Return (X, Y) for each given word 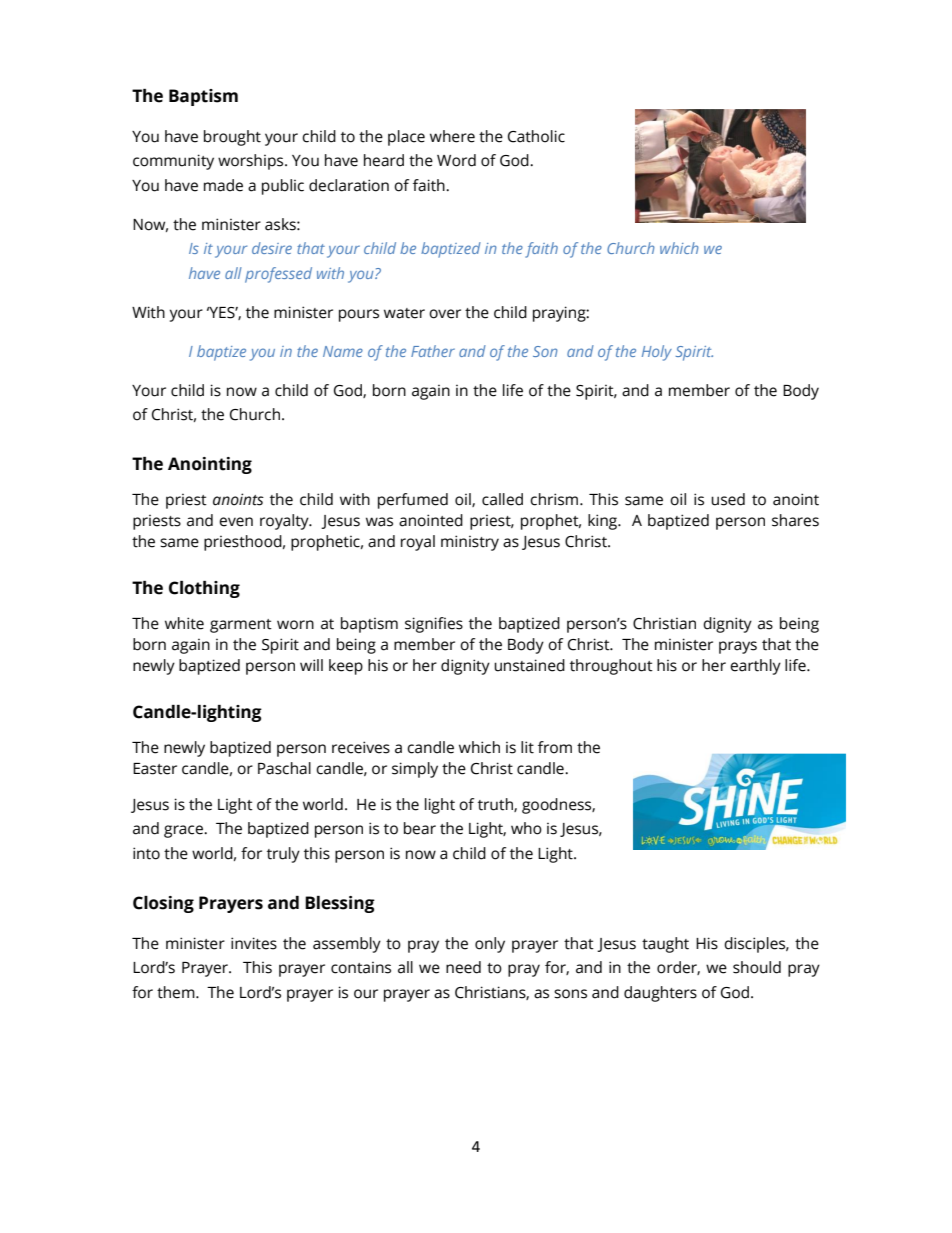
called (502, 499)
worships (252, 162)
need (463, 967)
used (728, 499)
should (757, 967)
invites (254, 943)
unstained (529, 665)
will (311, 665)
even (236, 522)
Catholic (536, 136)
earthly (755, 667)
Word (456, 160)
